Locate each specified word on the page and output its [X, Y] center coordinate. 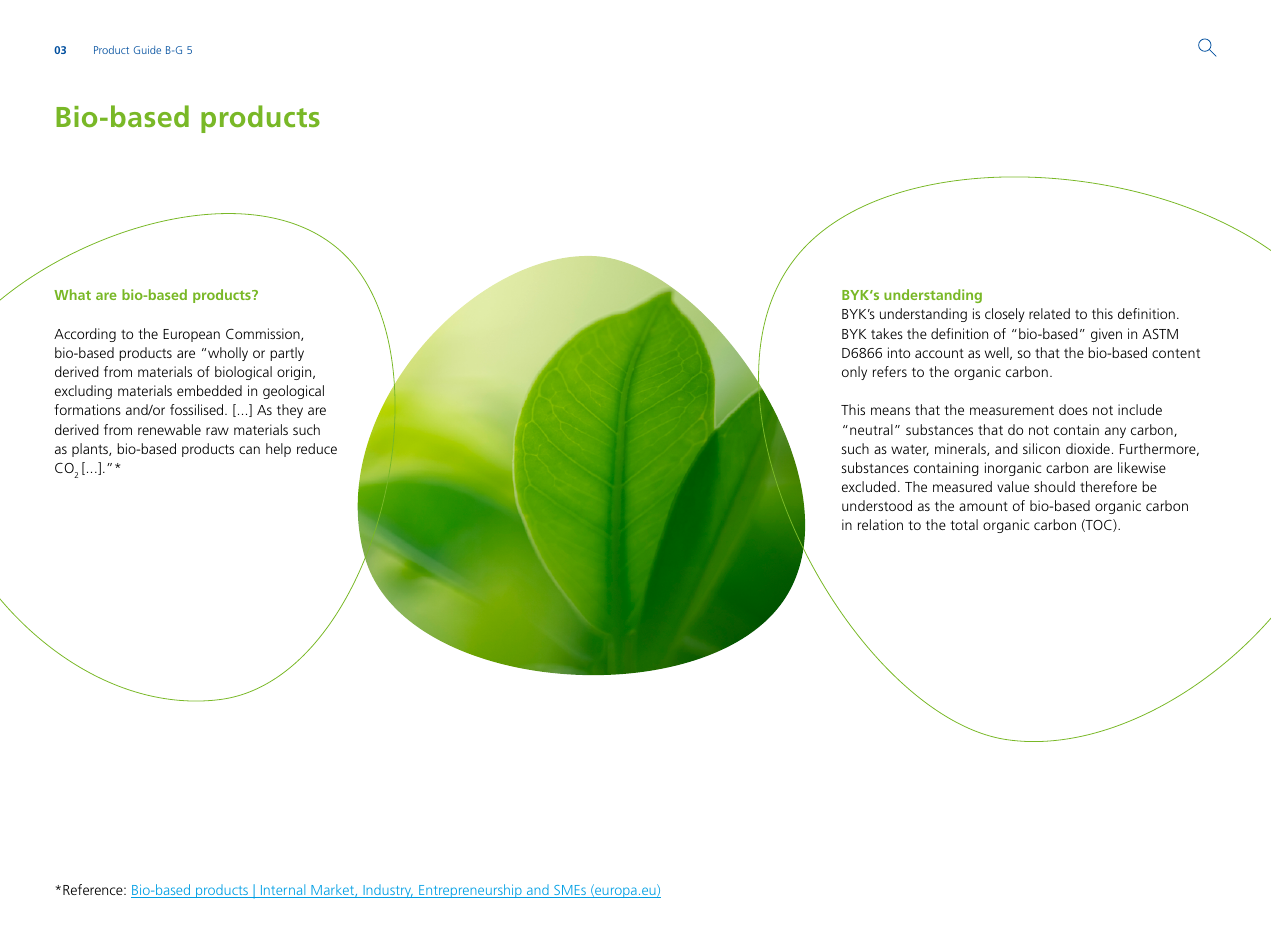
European [191, 335]
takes [887, 333]
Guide [147, 50]
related [1049, 313]
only [854, 373]
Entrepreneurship [470, 891]
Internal [283, 891]
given [1106, 335]
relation [880, 524]
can [249, 450]
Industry [387, 891]
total [964, 524]
